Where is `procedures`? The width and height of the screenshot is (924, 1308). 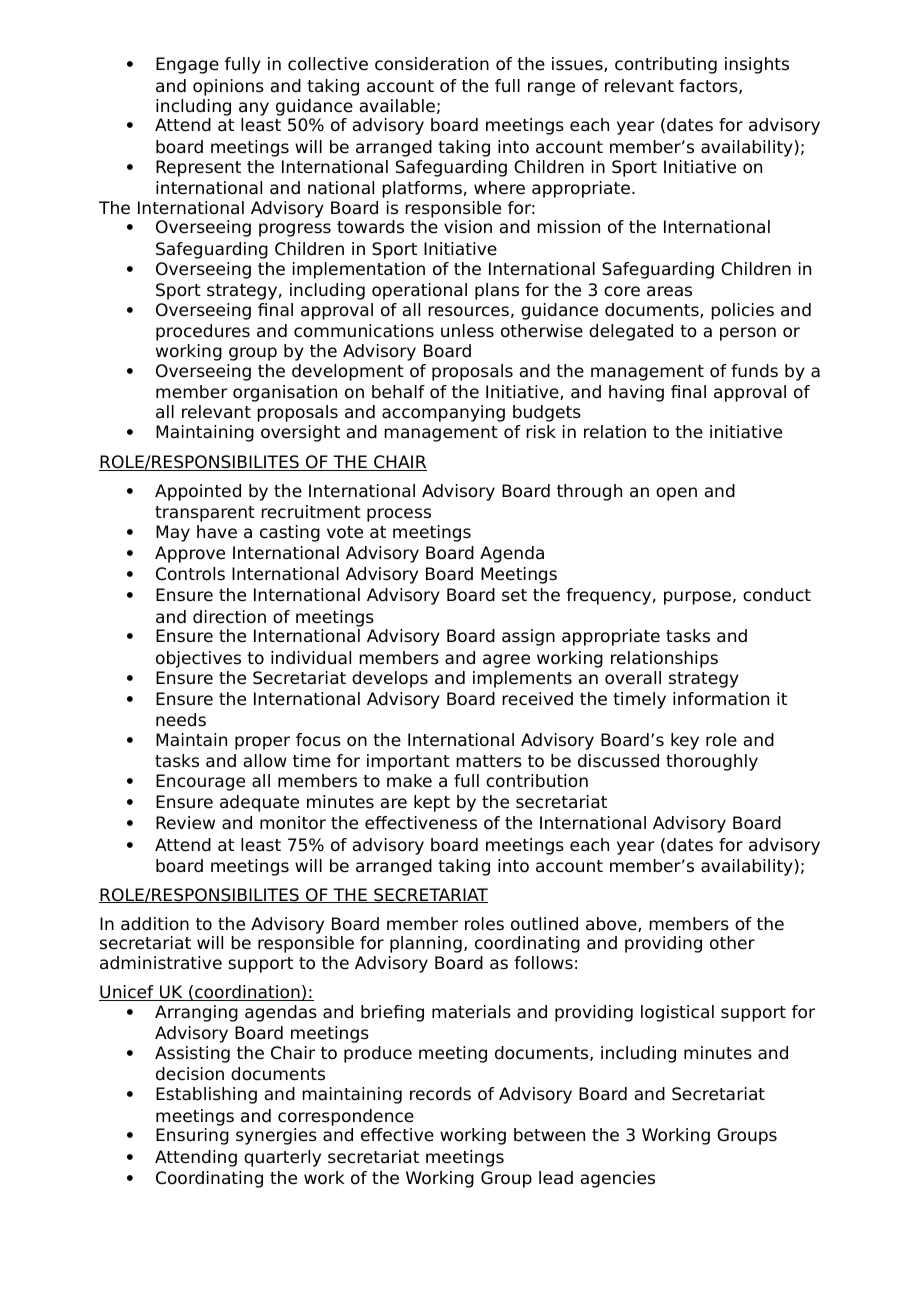
procedures is located at coordinates (203, 332).
